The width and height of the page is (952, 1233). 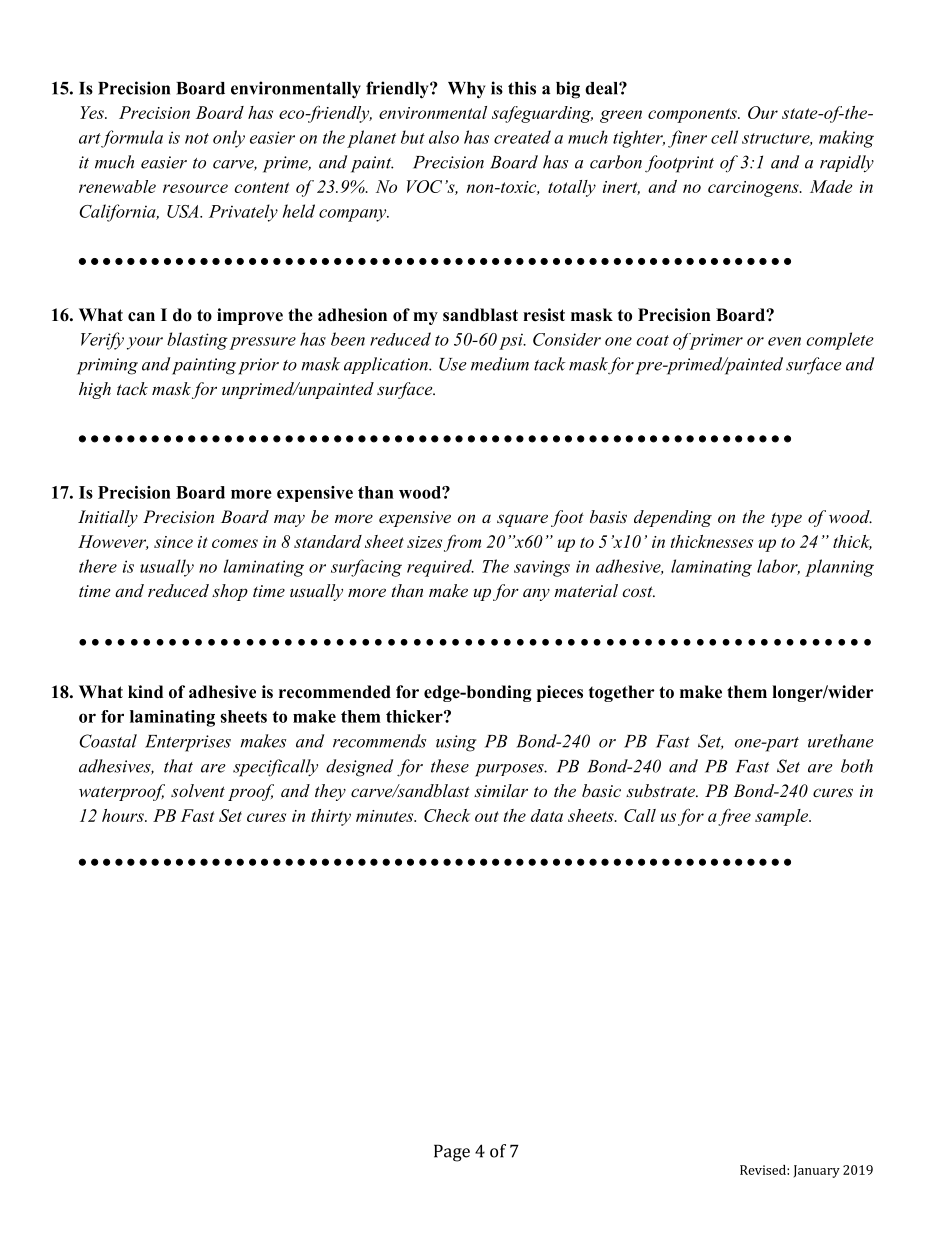 What do you see at coordinates (724, 137) in the page?
I see `cell` at bounding box center [724, 137].
